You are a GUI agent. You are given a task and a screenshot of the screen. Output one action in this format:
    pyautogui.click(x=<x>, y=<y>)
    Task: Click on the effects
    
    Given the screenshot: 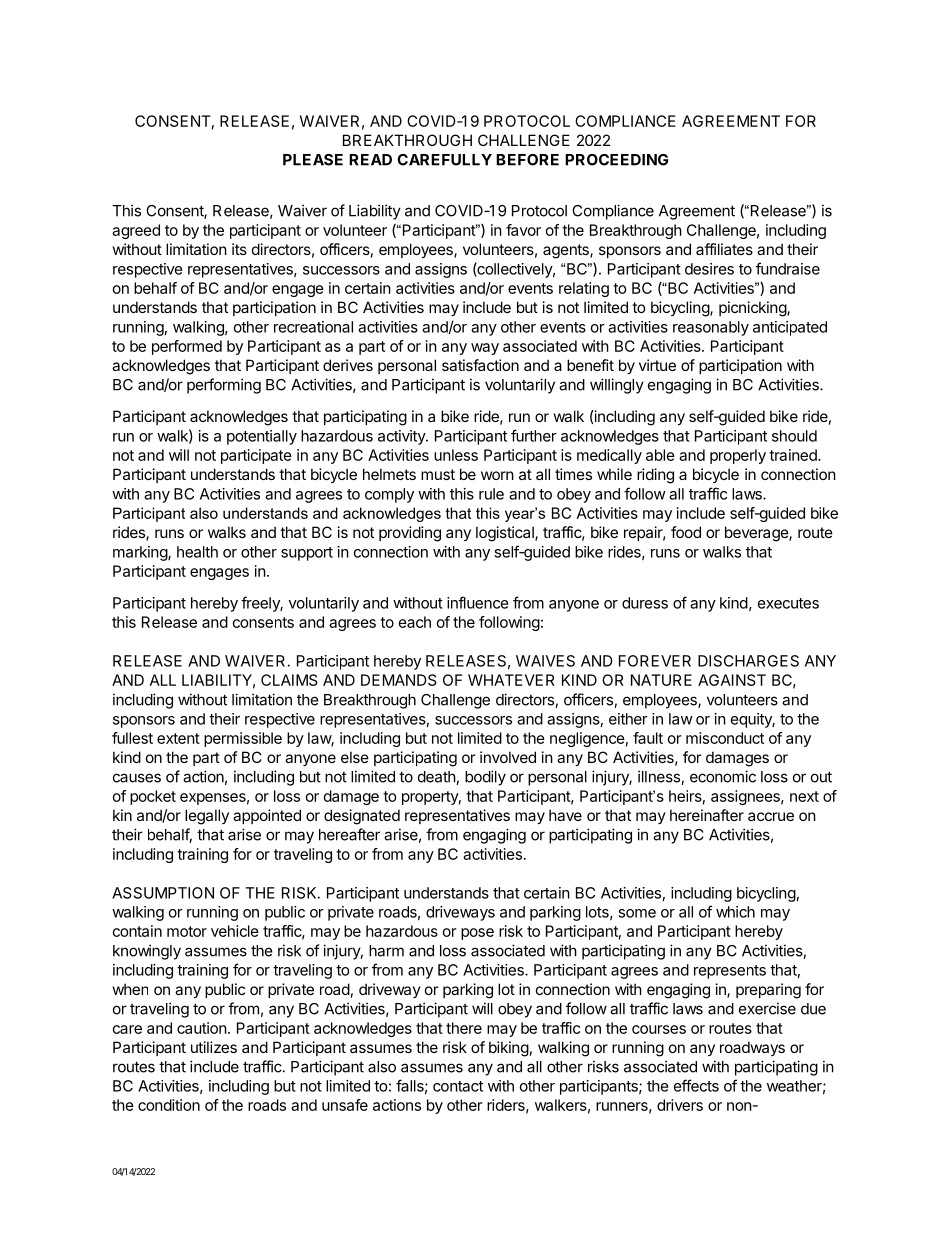 What is the action you would take?
    pyautogui.click(x=696, y=1085)
